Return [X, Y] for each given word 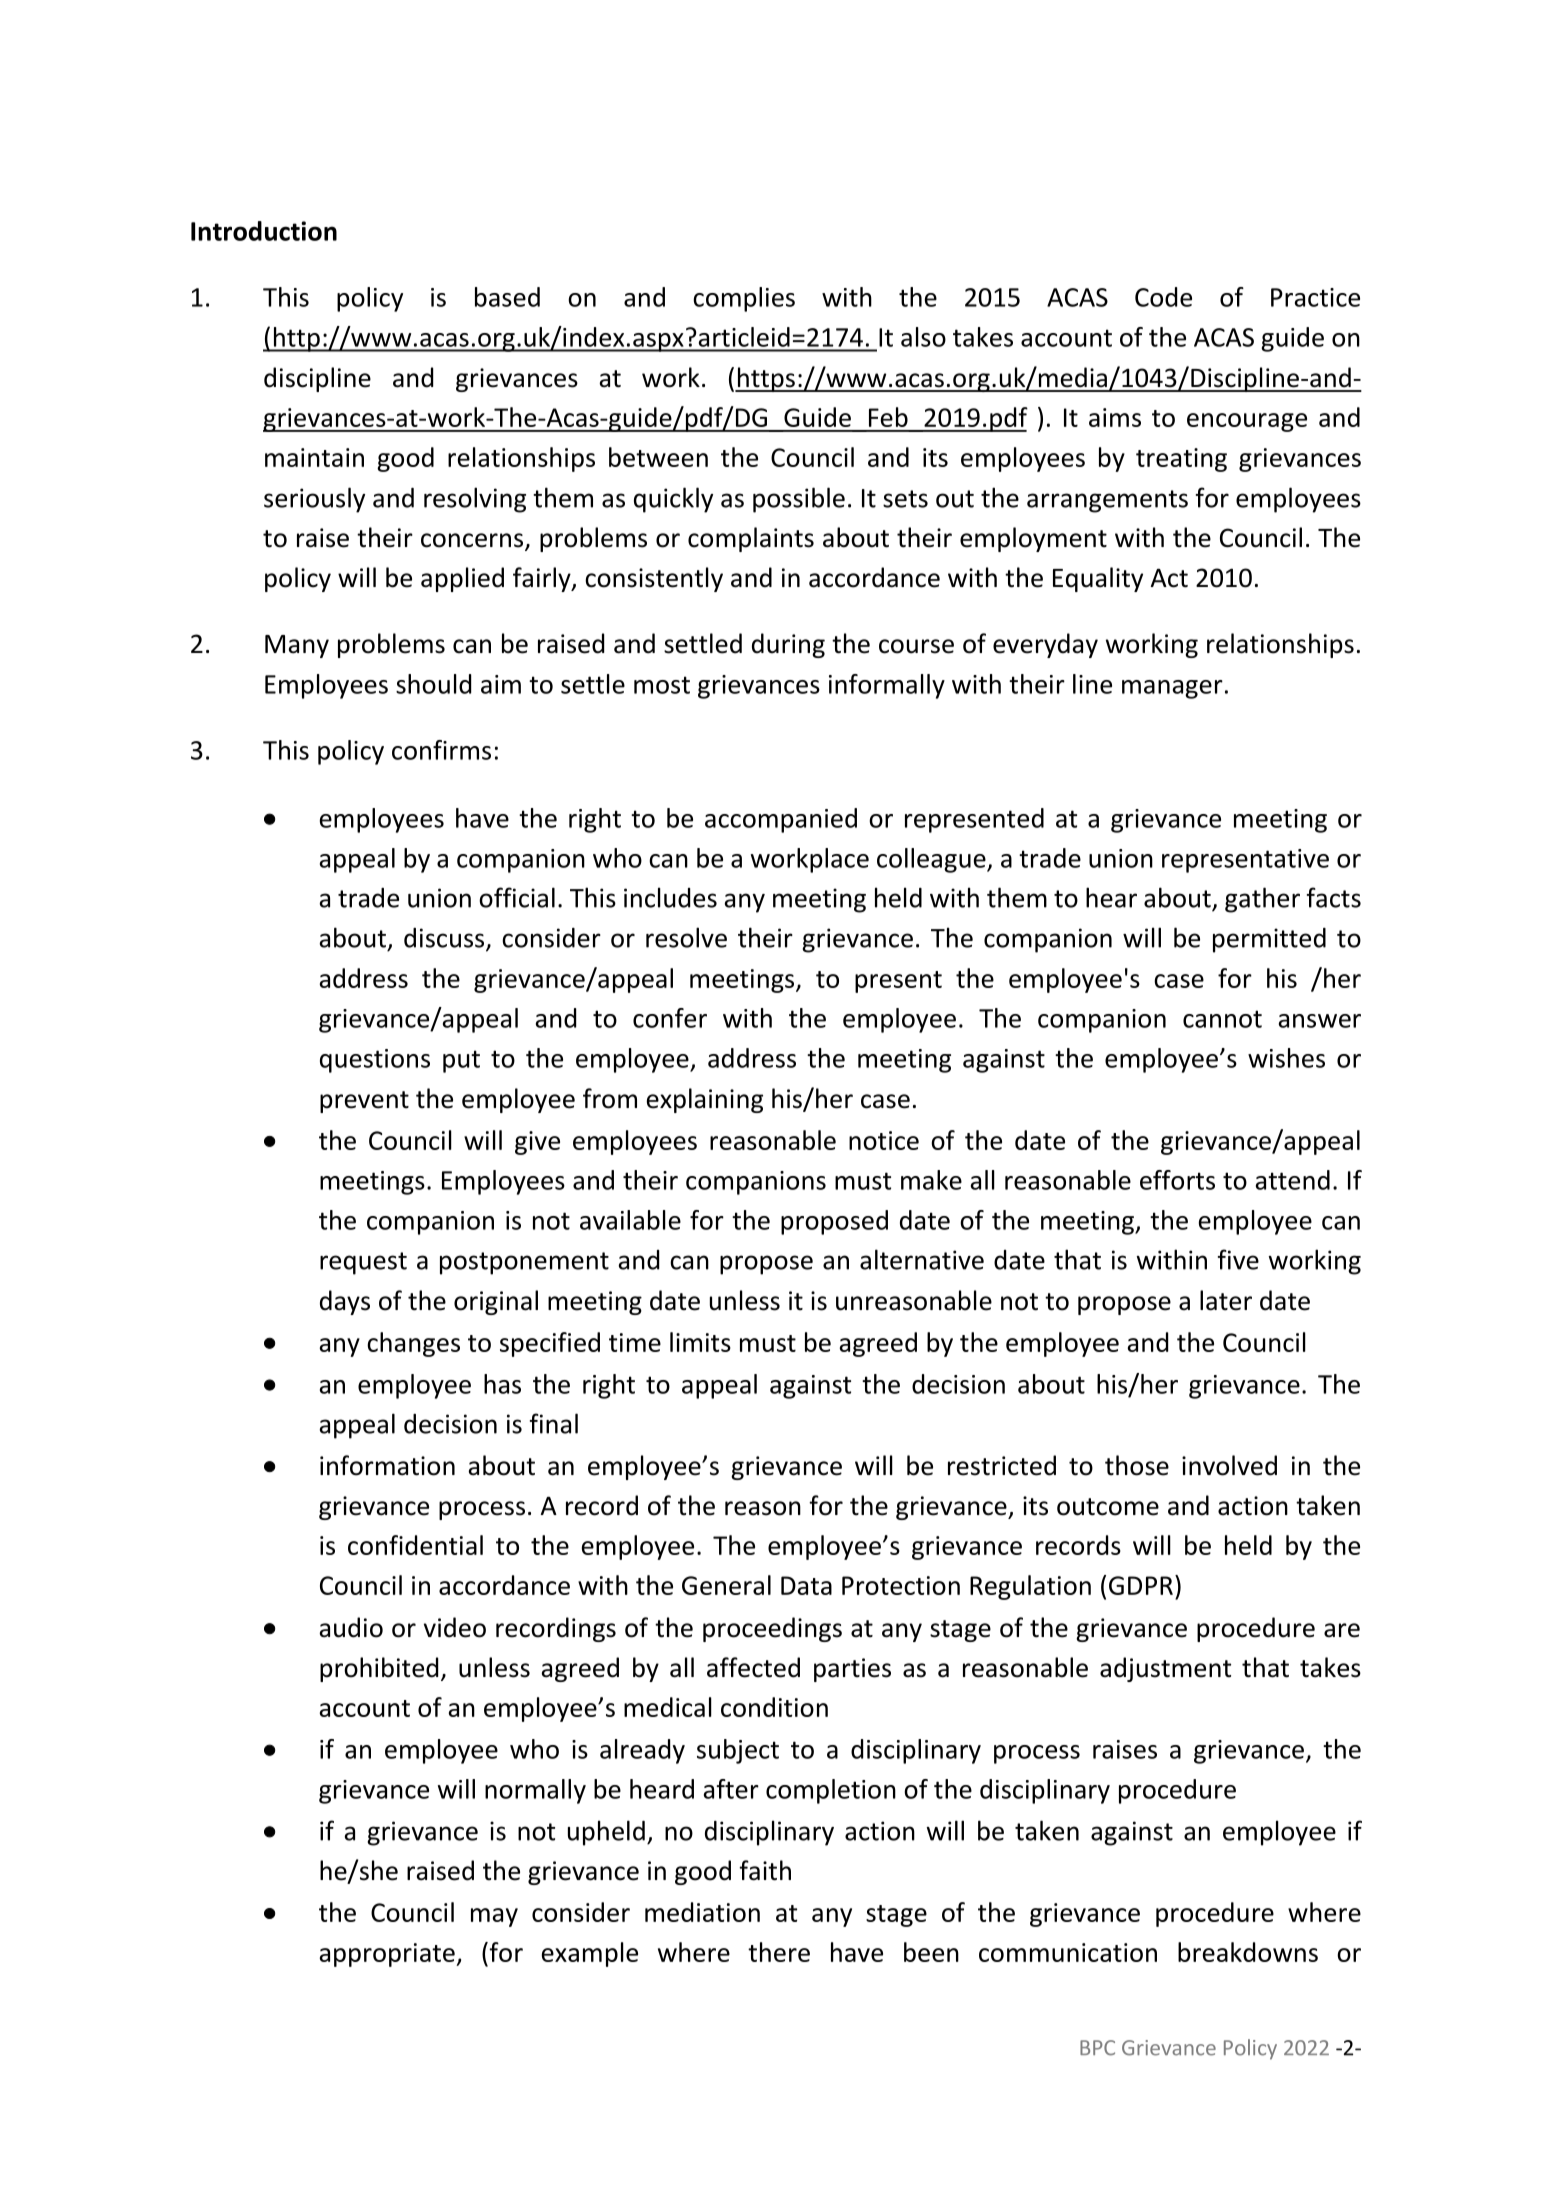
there [779, 1952]
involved [1229, 1465]
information [387, 1465]
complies [744, 299]
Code [1163, 297]
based [507, 297]
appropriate [388, 1955]
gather [1262, 900]
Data [806, 1585]
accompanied [781, 820]
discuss [445, 939]
